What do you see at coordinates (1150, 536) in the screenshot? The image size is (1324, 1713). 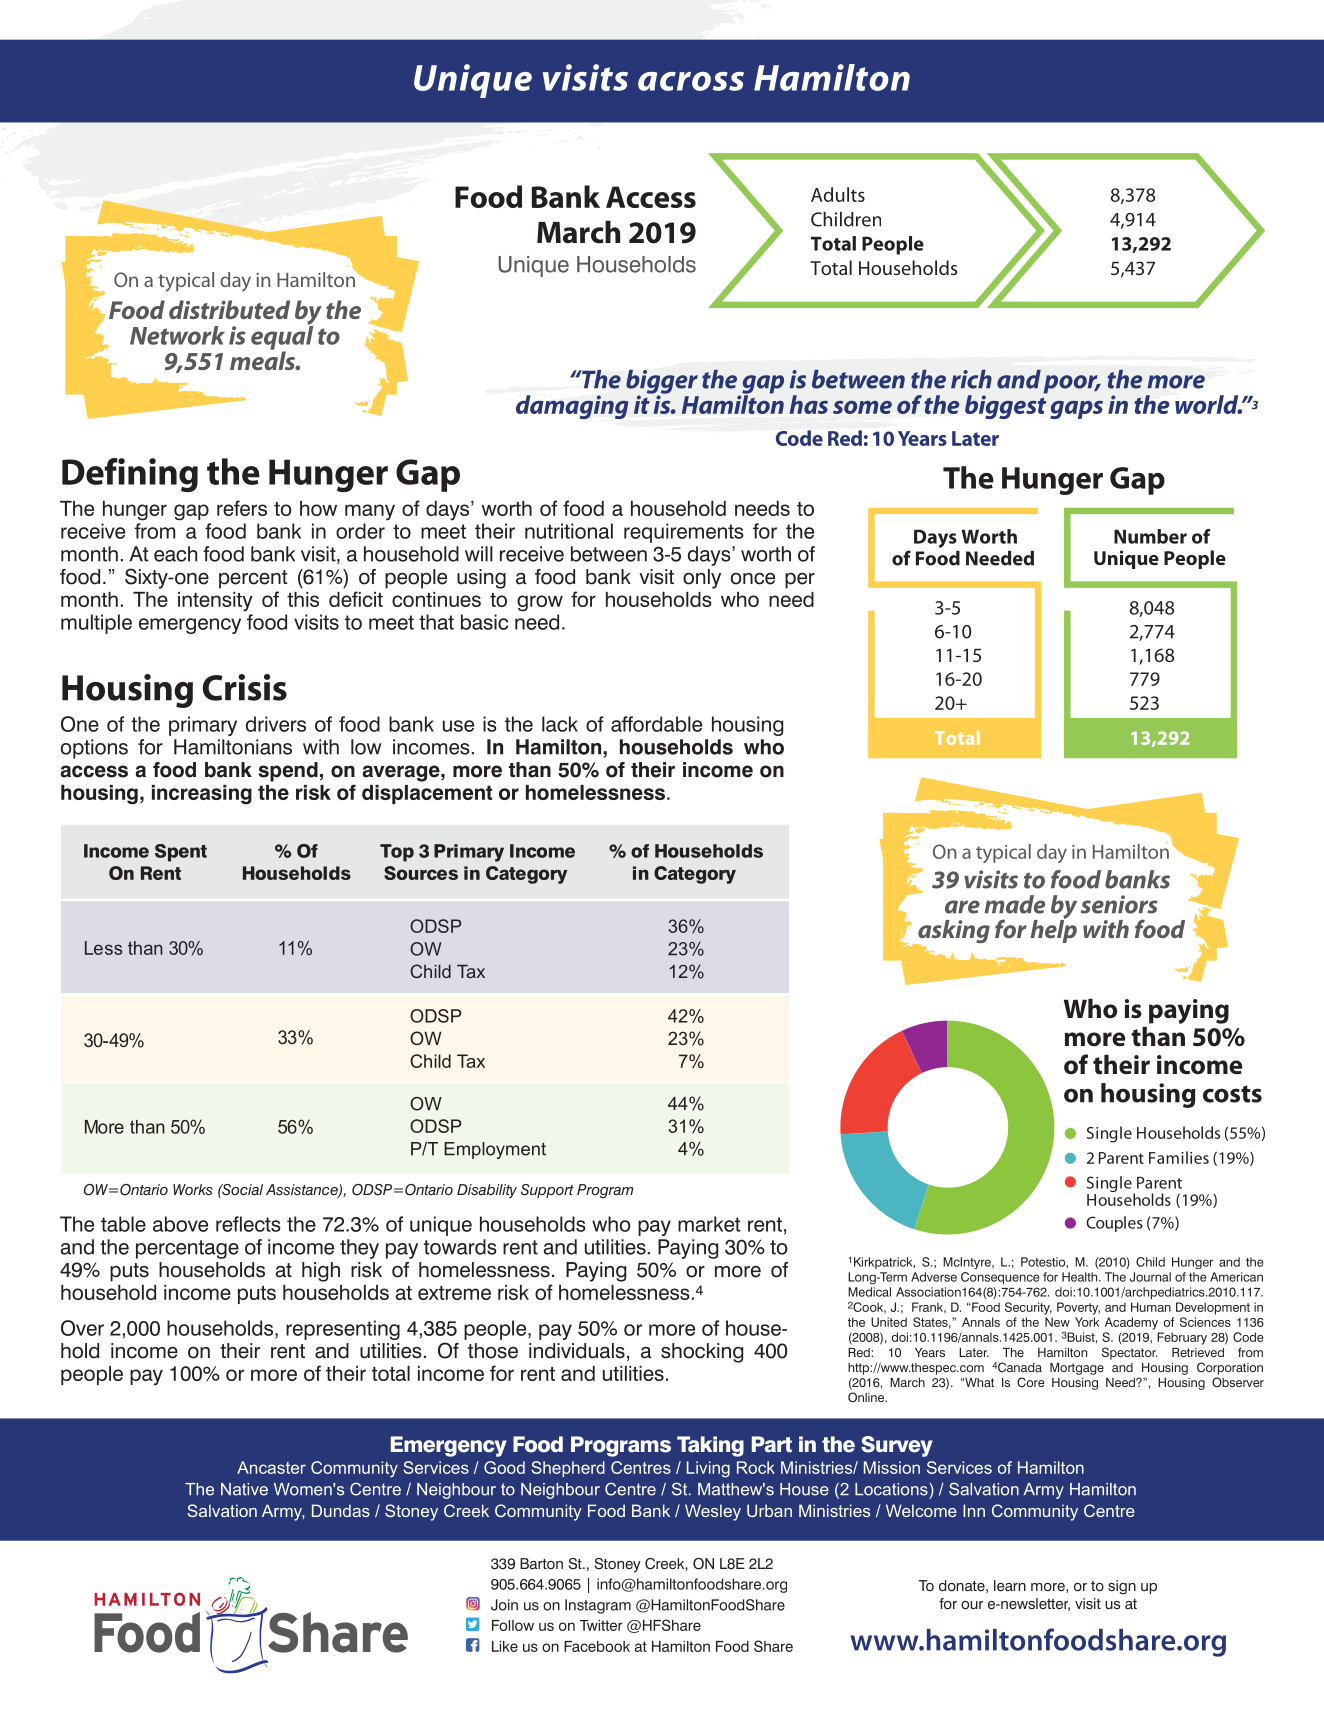 I see `Number` at bounding box center [1150, 536].
